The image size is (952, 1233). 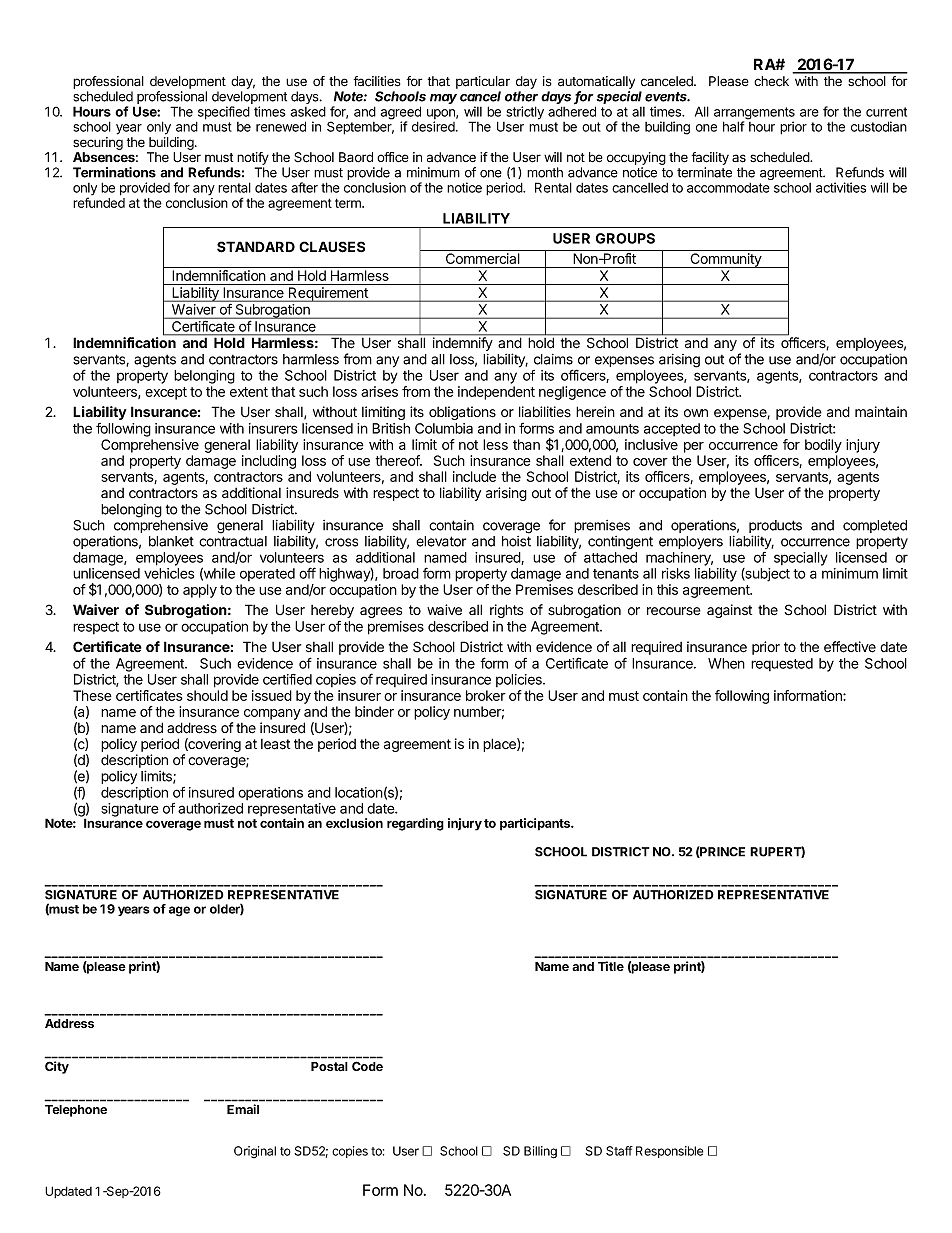 What do you see at coordinates (474, 476) in the document?
I see `include` at bounding box center [474, 476].
